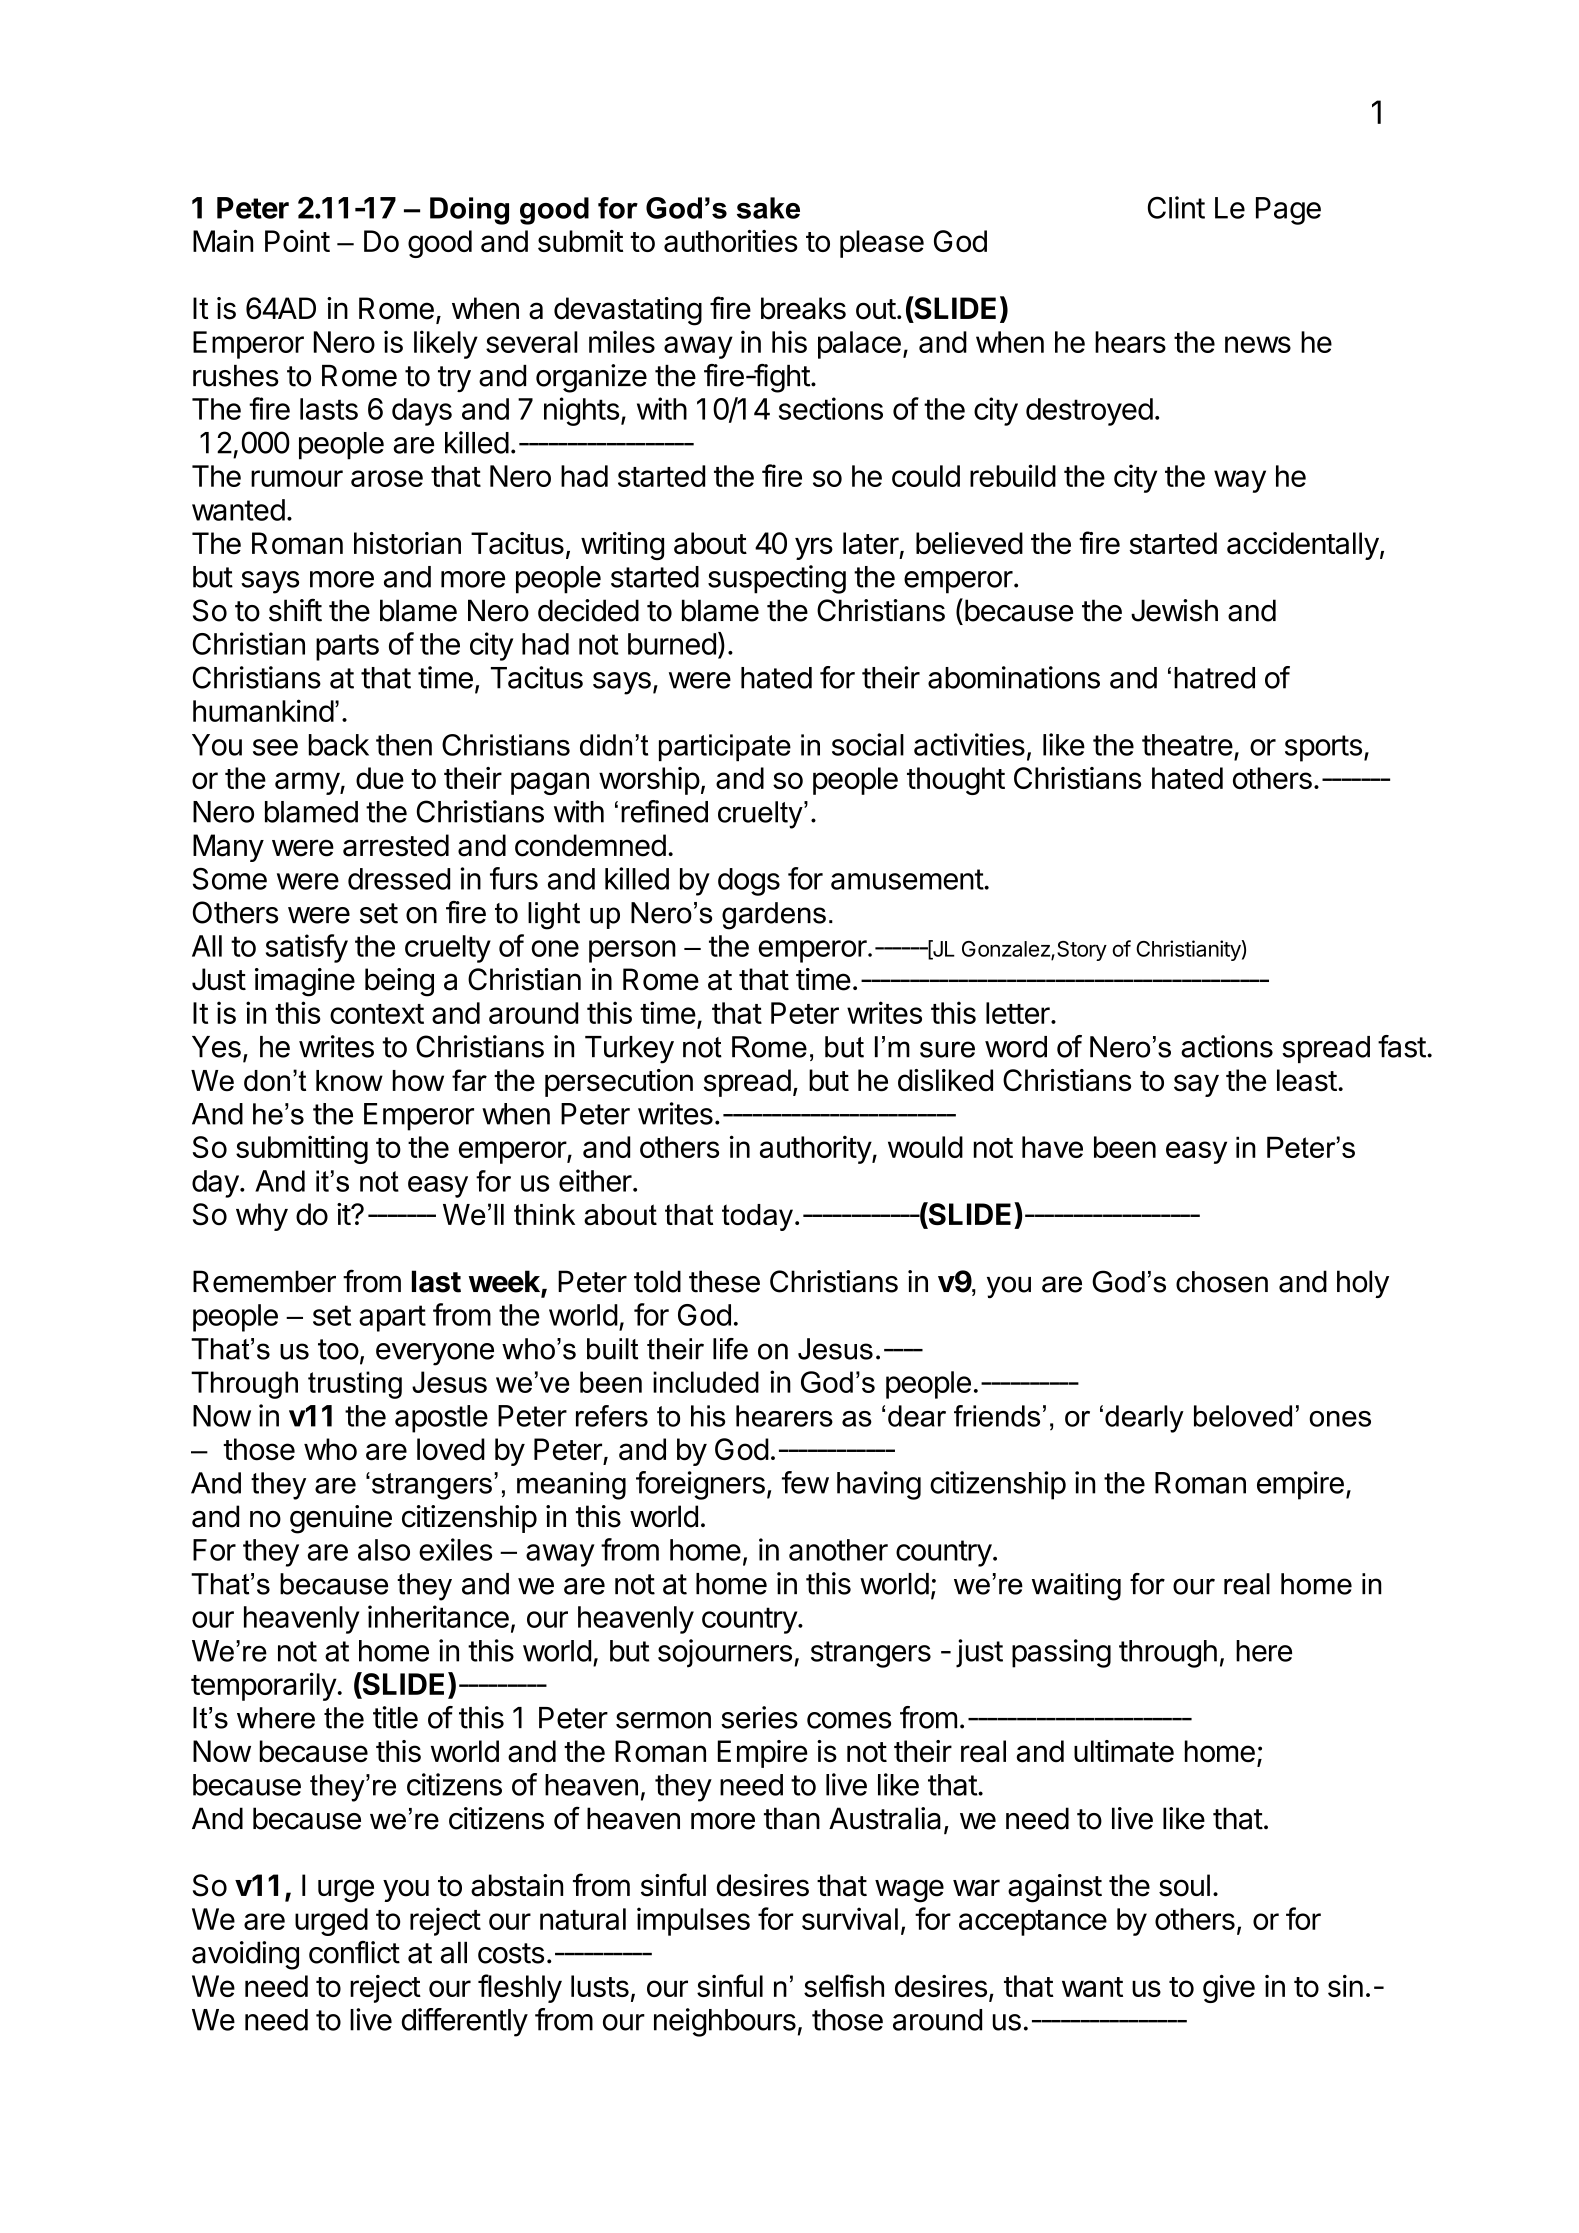  I want to click on authority, so click(816, 1150).
